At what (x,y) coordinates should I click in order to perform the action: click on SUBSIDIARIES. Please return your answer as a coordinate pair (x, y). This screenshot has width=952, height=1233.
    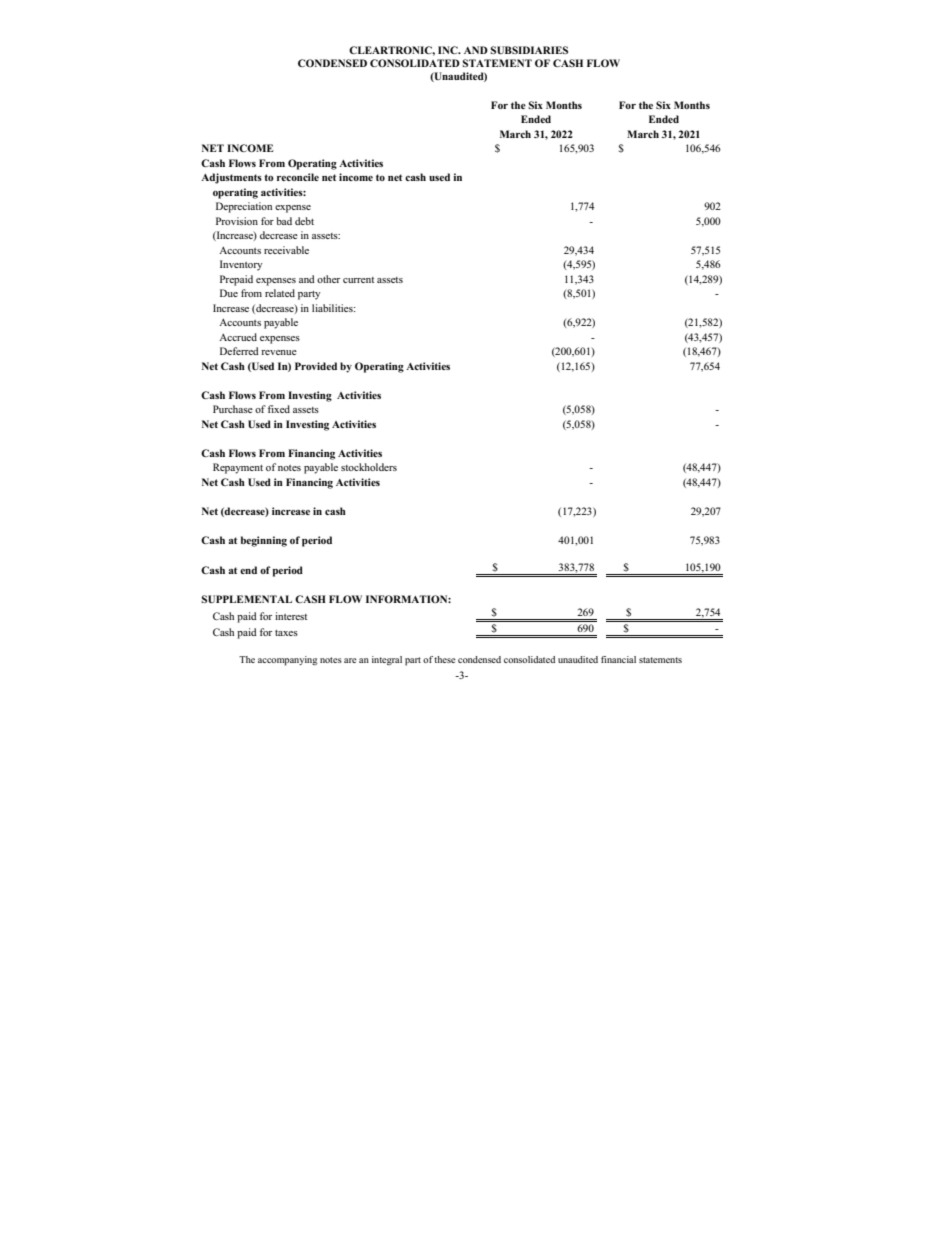
    Looking at the image, I should click on (529, 50).
